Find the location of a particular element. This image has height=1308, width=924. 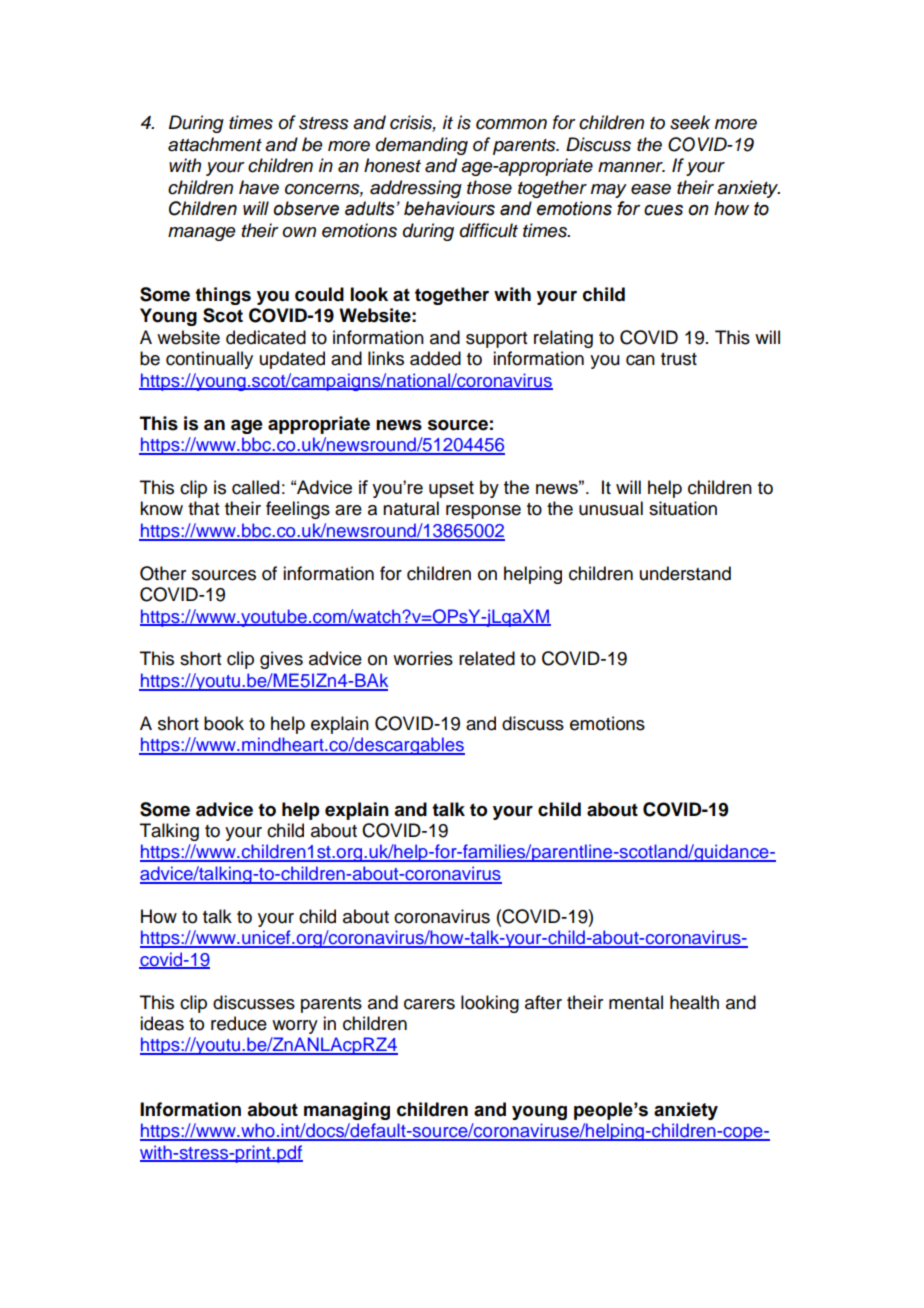

that is located at coordinates (203, 508).
